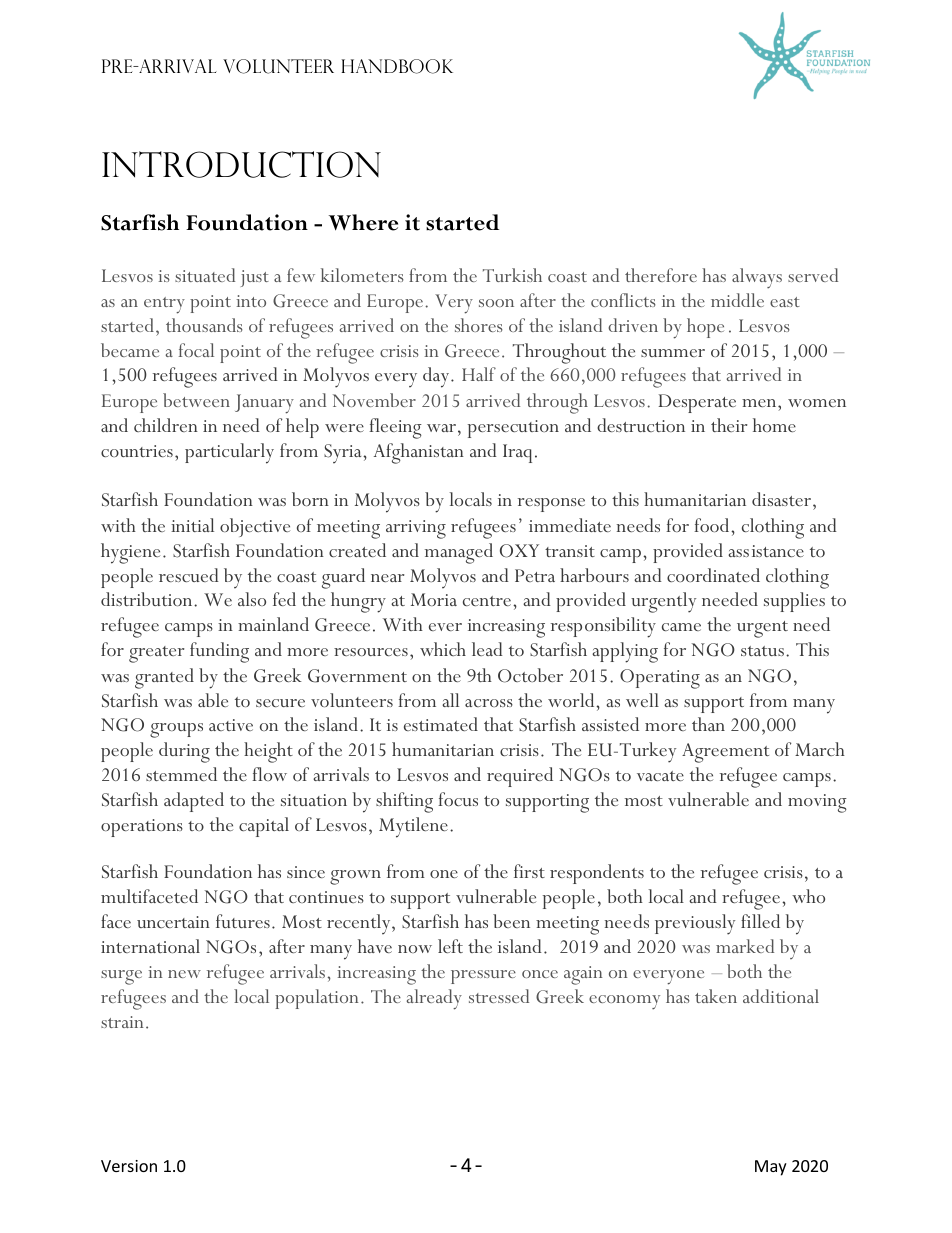  I want to click on adapted, so click(194, 802).
